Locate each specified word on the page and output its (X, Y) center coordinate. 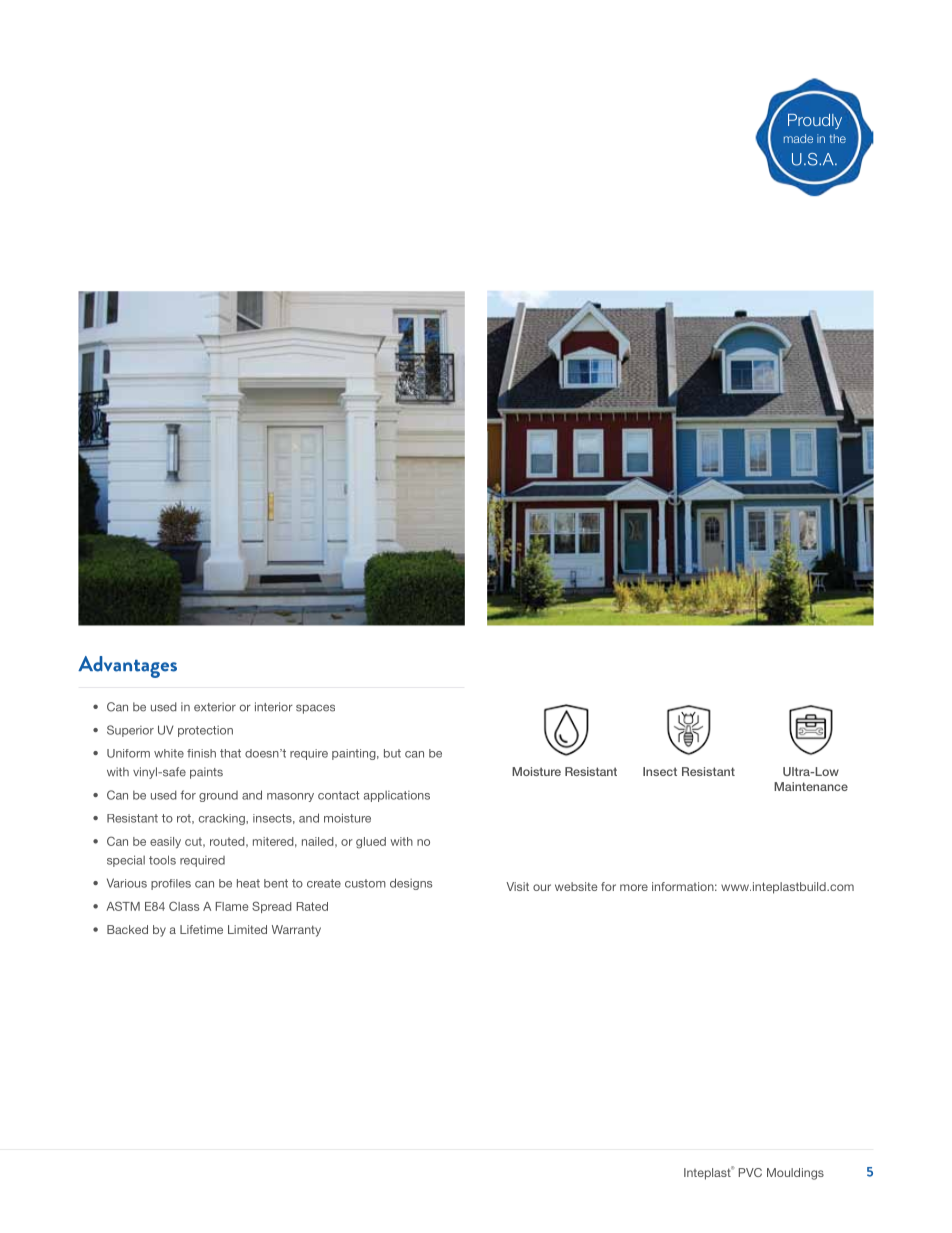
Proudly (815, 121)
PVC (750, 1172)
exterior (215, 707)
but (392, 753)
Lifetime (201, 929)
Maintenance (811, 786)
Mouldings (795, 1174)
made (798, 138)
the (838, 138)
